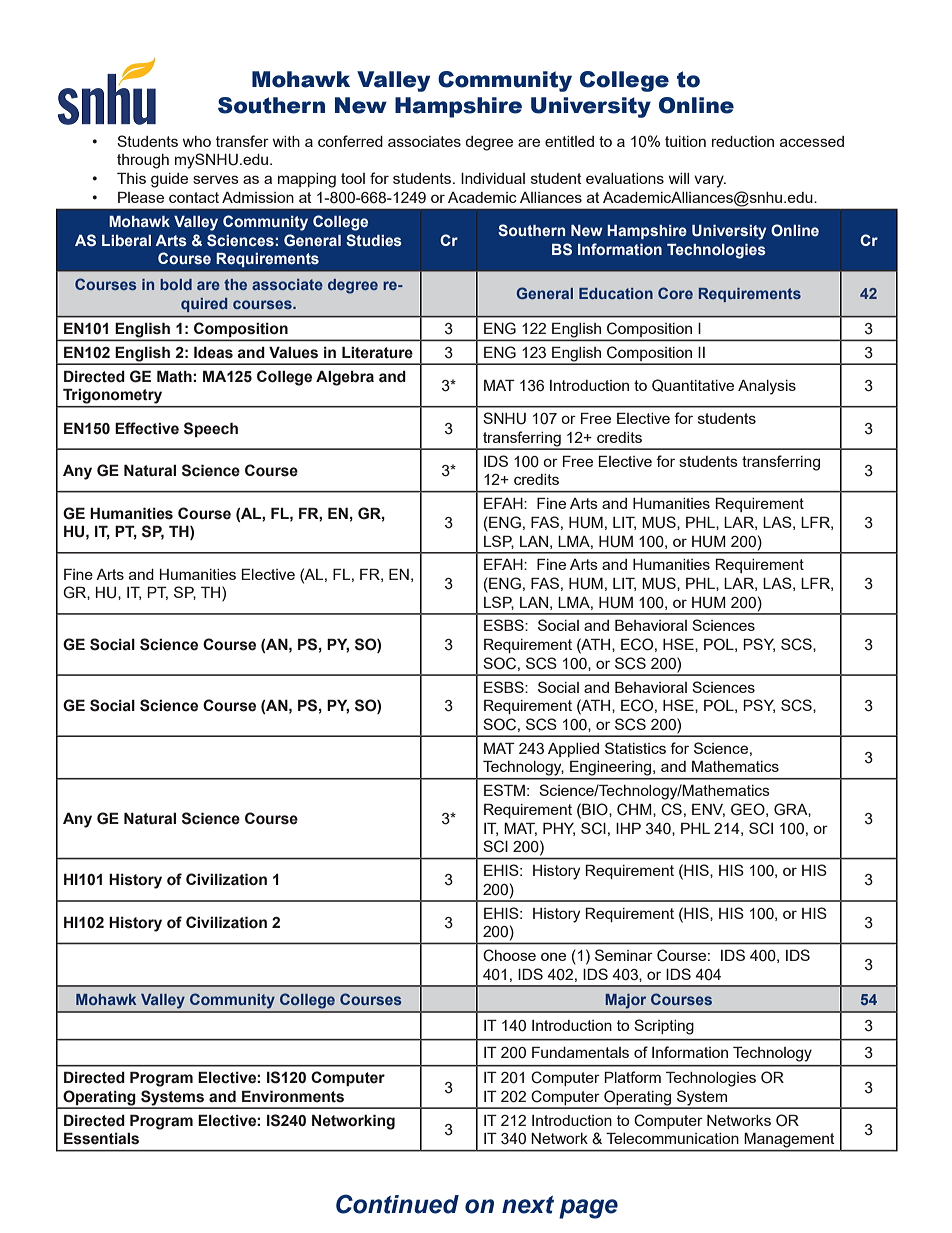 The image size is (952, 1233). Describe the element at coordinates (635, 748) in the image. I see `Statistics` at that location.
